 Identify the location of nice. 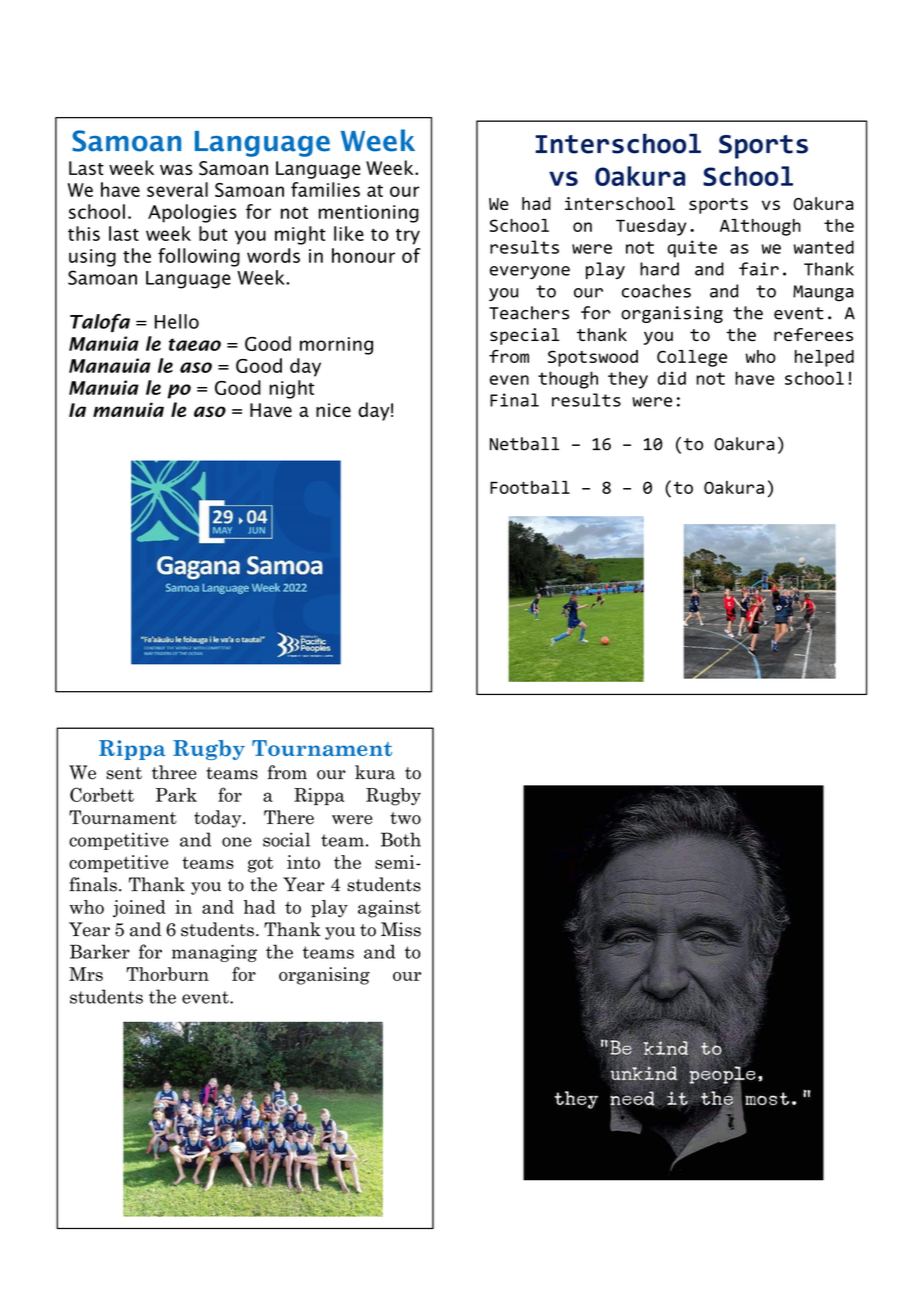
(333, 410).
